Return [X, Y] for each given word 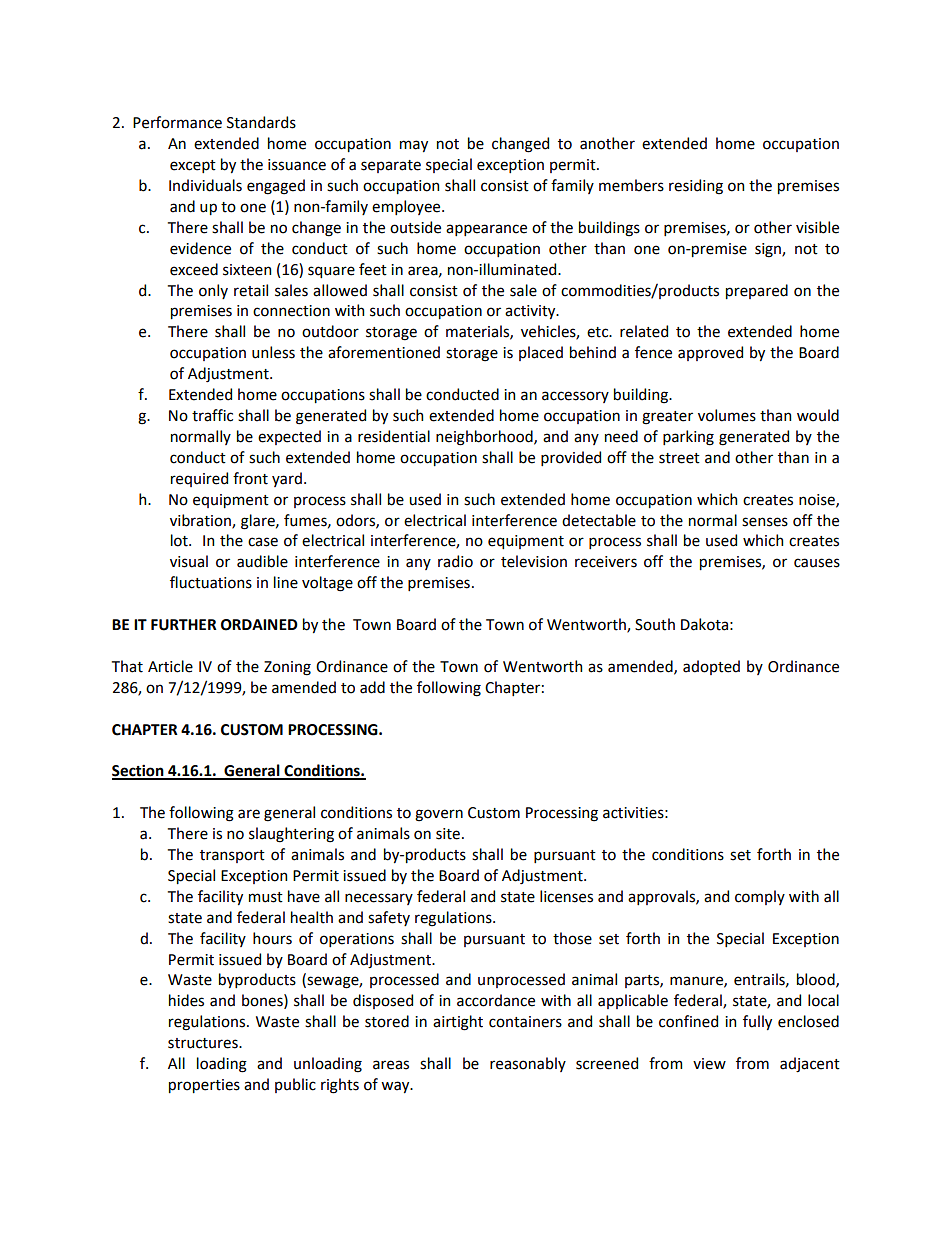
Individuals [205, 185]
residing [696, 187]
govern [439, 815]
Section [139, 771]
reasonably [528, 1064]
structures [204, 1043]
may [414, 146]
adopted [711, 667]
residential [394, 436]
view [709, 1064]
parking [688, 438]
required [199, 479]
